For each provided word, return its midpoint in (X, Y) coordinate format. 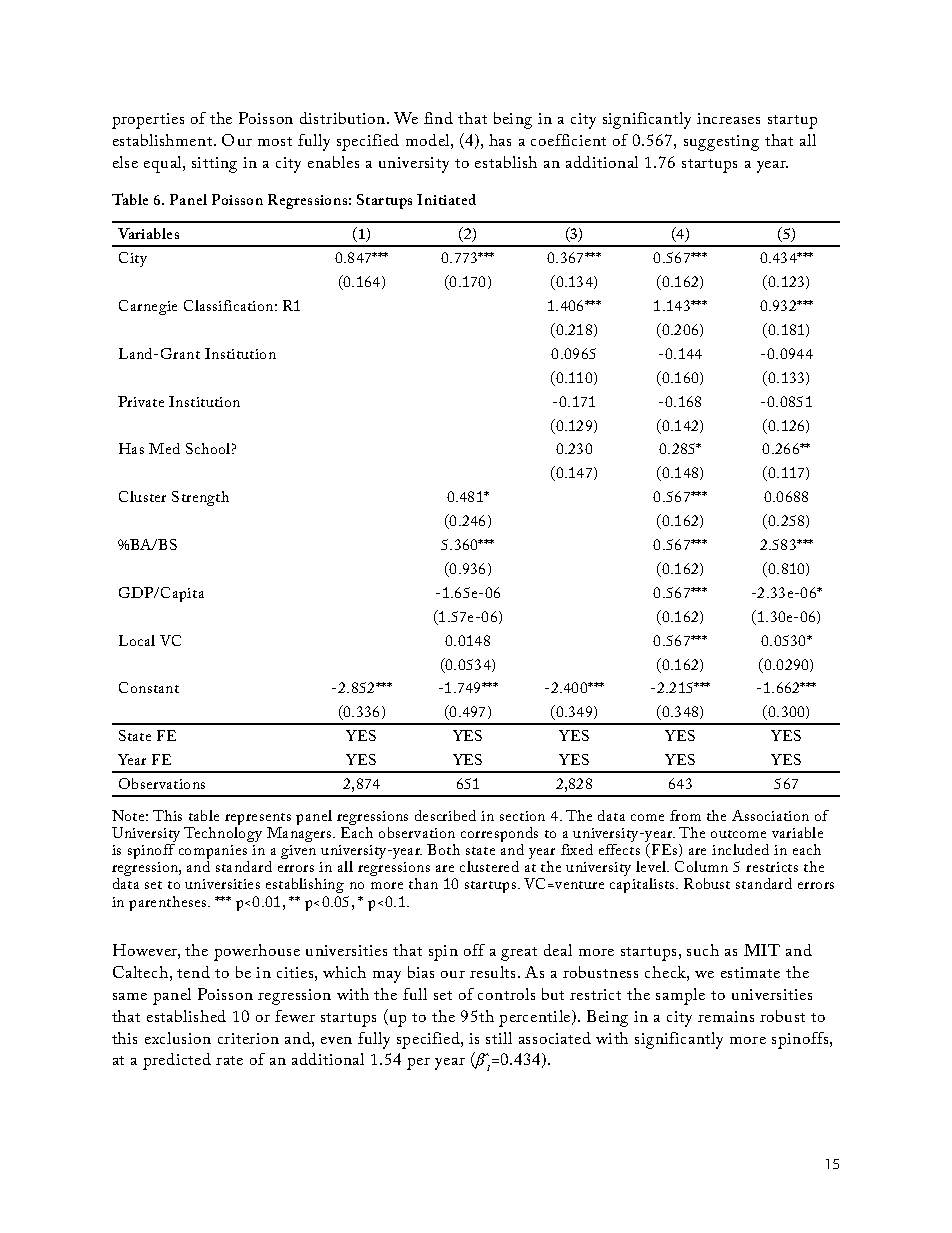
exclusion (178, 1038)
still (499, 1038)
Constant (149, 687)
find (438, 118)
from (685, 815)
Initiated (446, 199)
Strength (200, 498)
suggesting (721, 143)
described (445, 815)
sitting (214, 165)
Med (164, 448)
